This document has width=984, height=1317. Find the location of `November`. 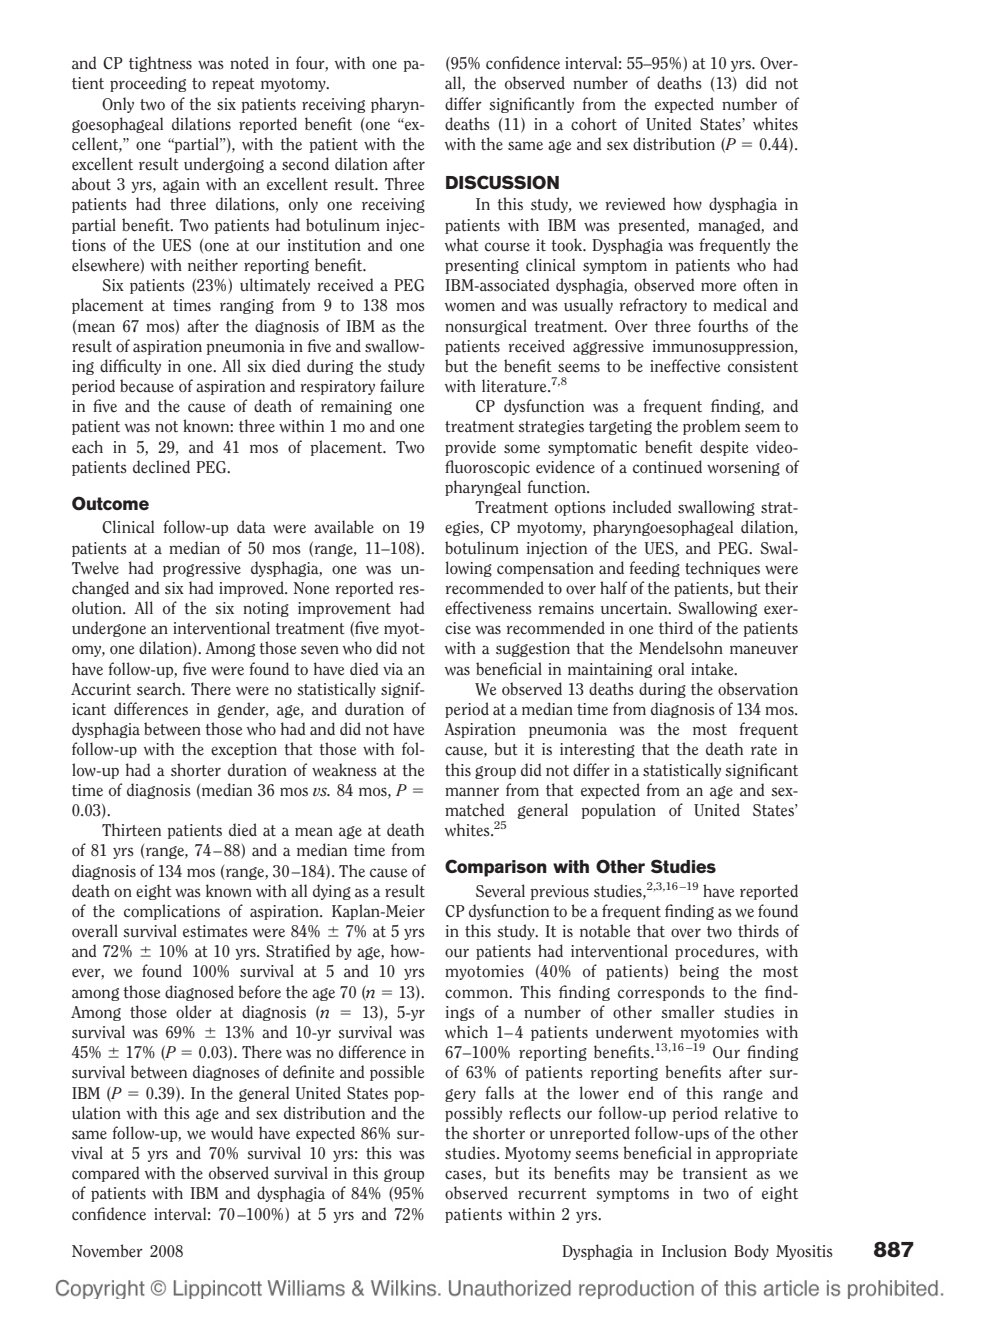

November is located at coordinates (107, 1251).
